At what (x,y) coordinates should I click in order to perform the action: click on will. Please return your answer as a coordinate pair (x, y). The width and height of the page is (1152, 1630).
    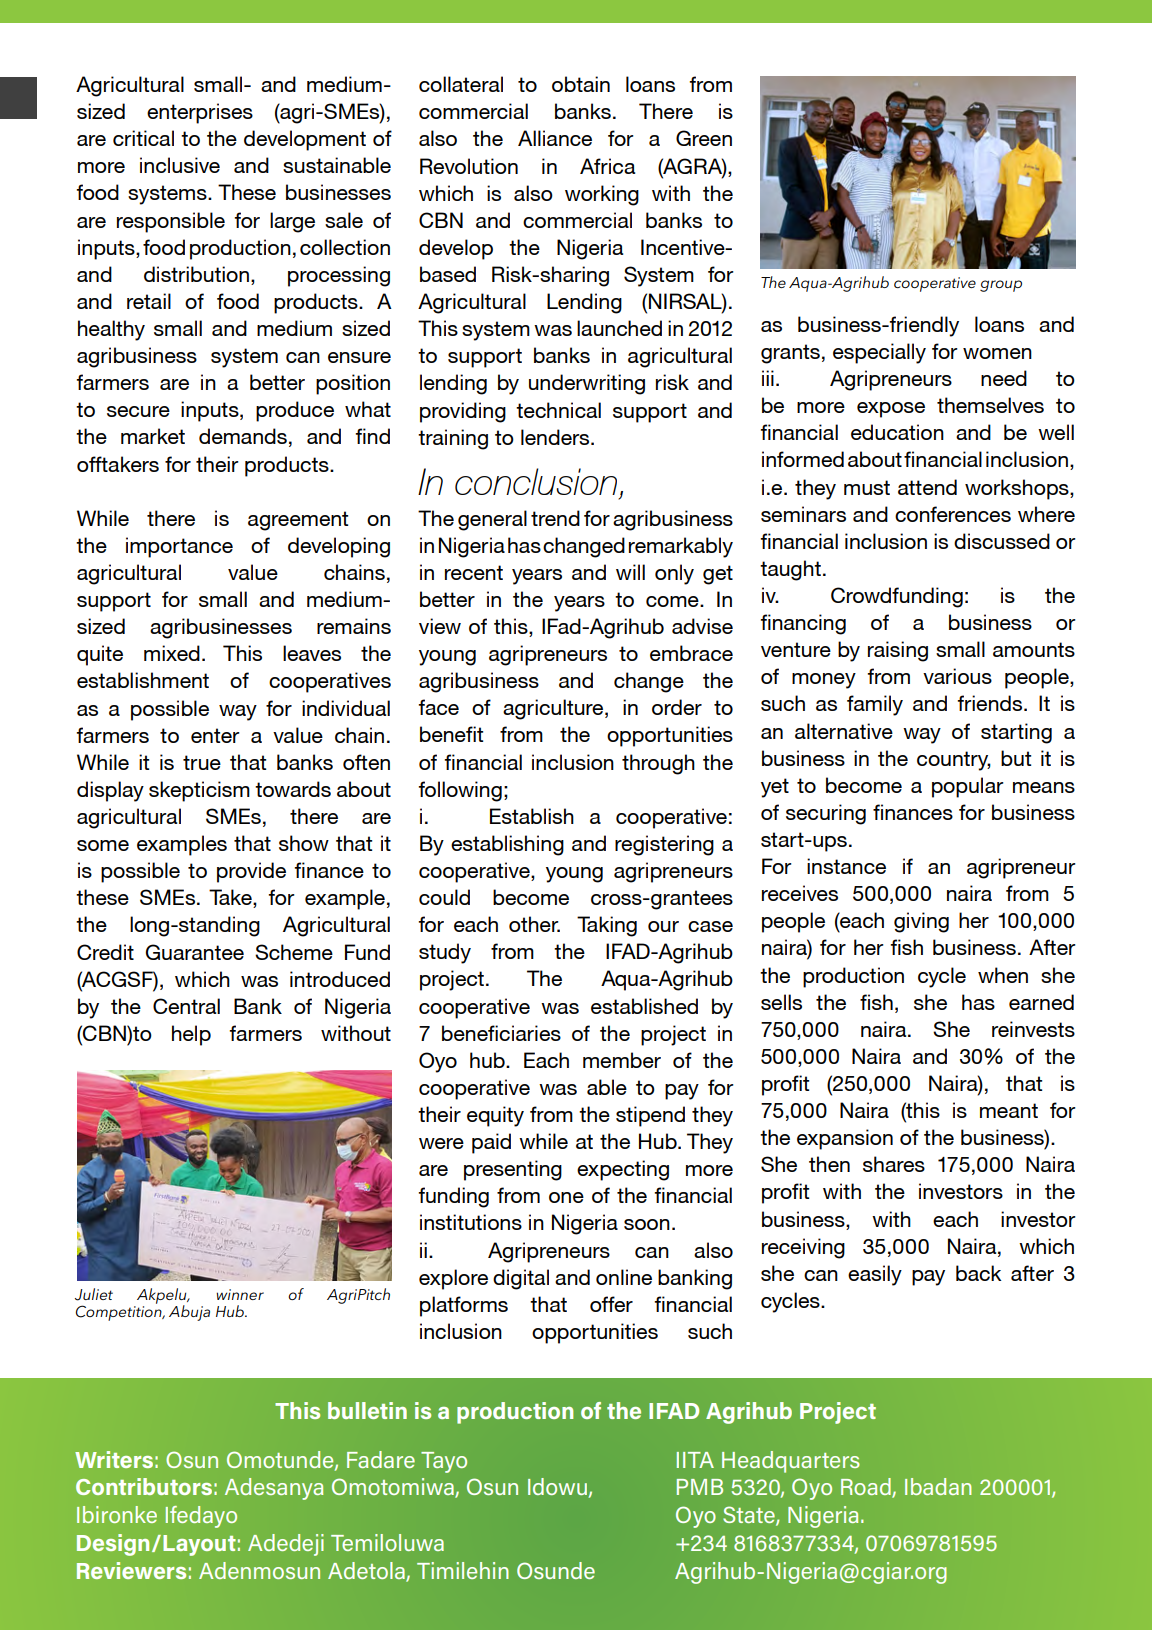
    Looking at the image, I should click on (630, 572).
